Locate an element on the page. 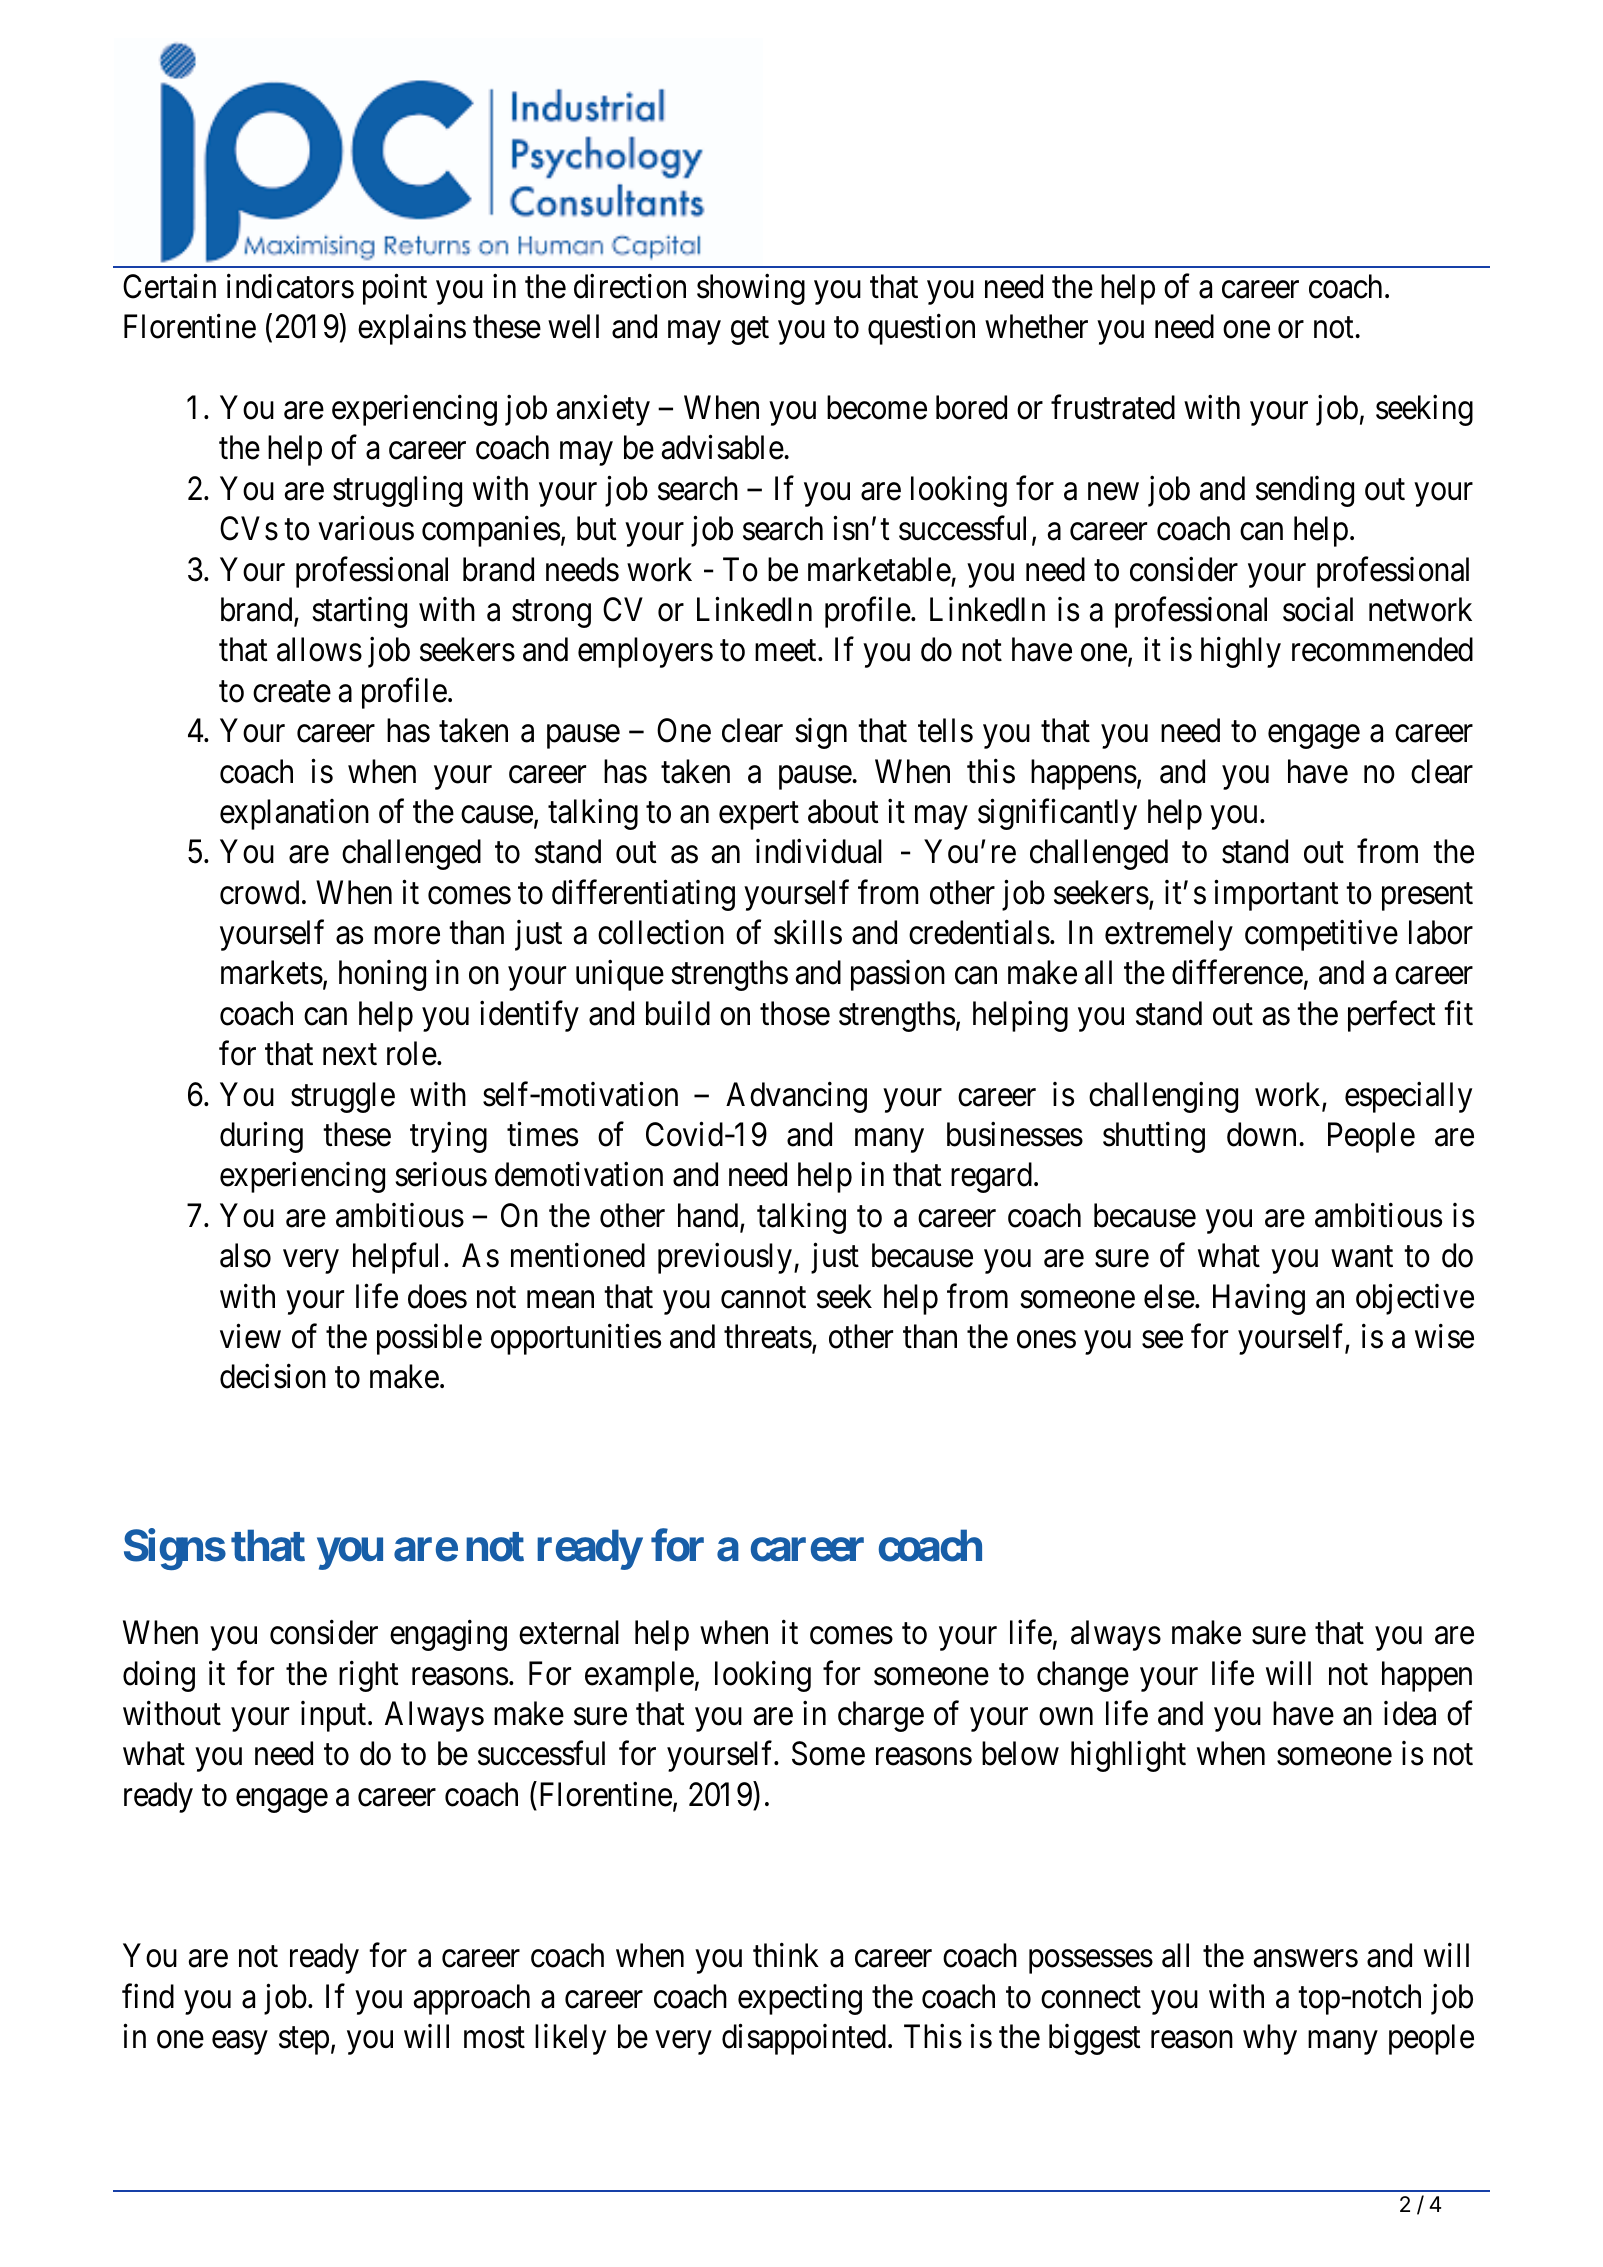 Image resolution: width=1603 pixels, height=2267 pixels. indicators is located at coordinates (290, 286).
